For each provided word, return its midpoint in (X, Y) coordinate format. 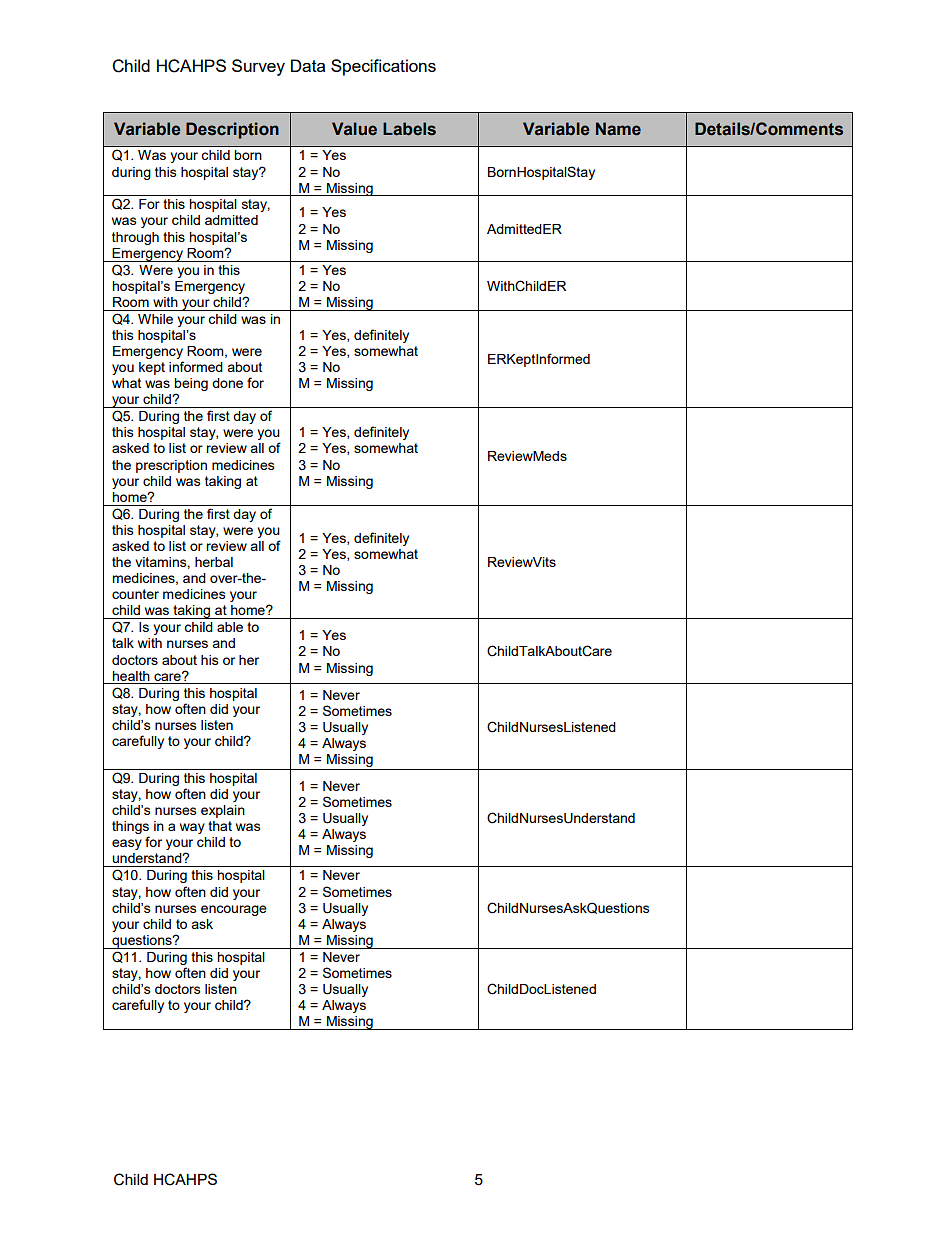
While (155, 319)
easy (127, 844)
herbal (214, 562)
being (191, 386)
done (227, 383)
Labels (409, 129)
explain (223, 811)
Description (232, 130)
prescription (171, 466)
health (131, 676)
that (220, 826)
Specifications (383, 67)
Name (618, 129)
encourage (234, 910)
